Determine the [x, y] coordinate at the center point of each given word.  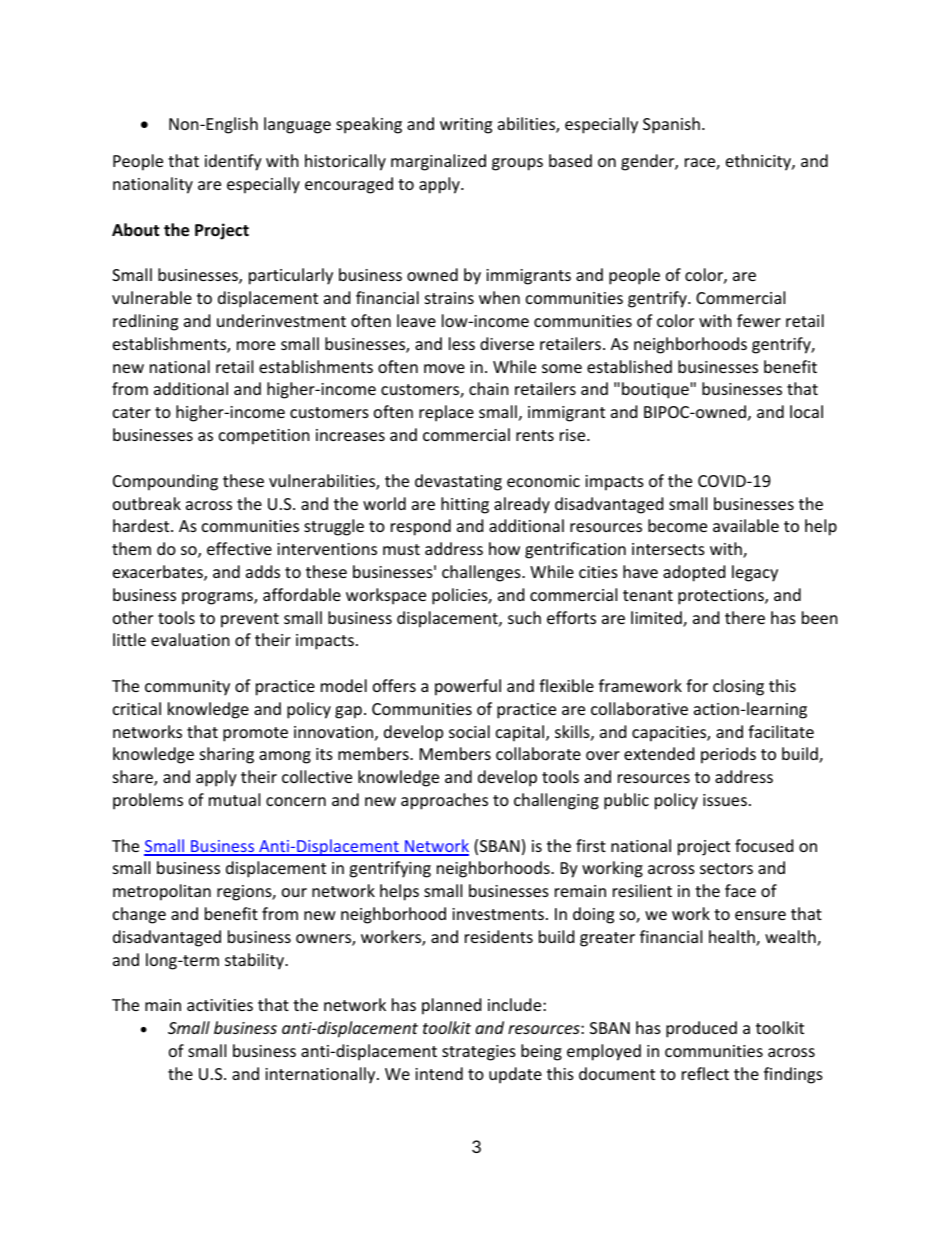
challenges [482, 573]
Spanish [671, 125]
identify [233, 162]
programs [218, 598]
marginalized [438, 162]
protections [722, 597]
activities [220, 1005]
